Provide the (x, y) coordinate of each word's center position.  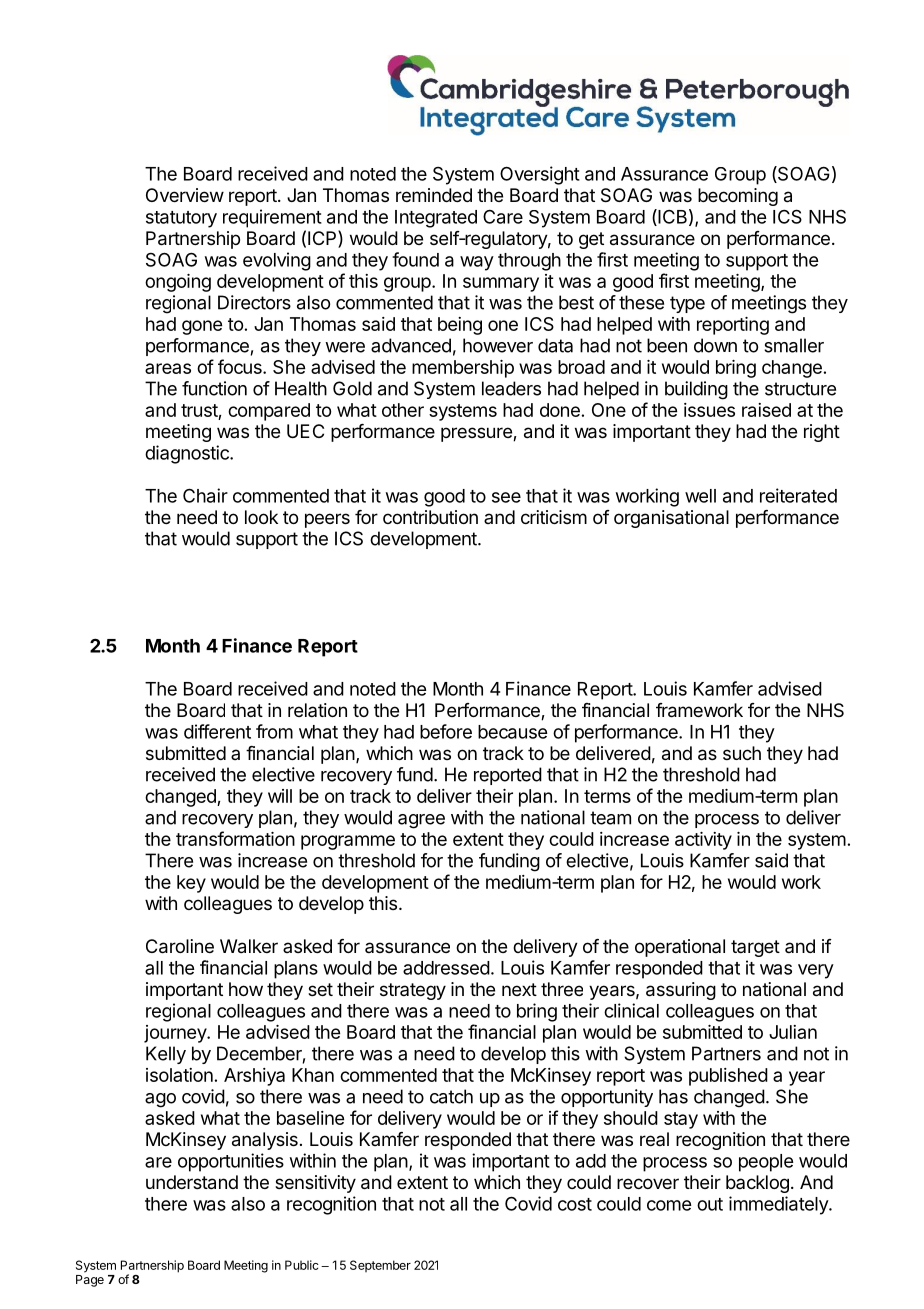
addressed (446, 968)
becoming (738, 197)
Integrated (436, 219)
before (446, 731)
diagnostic (188, 454)
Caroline (180, 946)
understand (192, 1182)
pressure (477, 434)
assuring (681, 991)
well (700, 496)
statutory (181, 219)
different (217, 731)
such (742, 753)
